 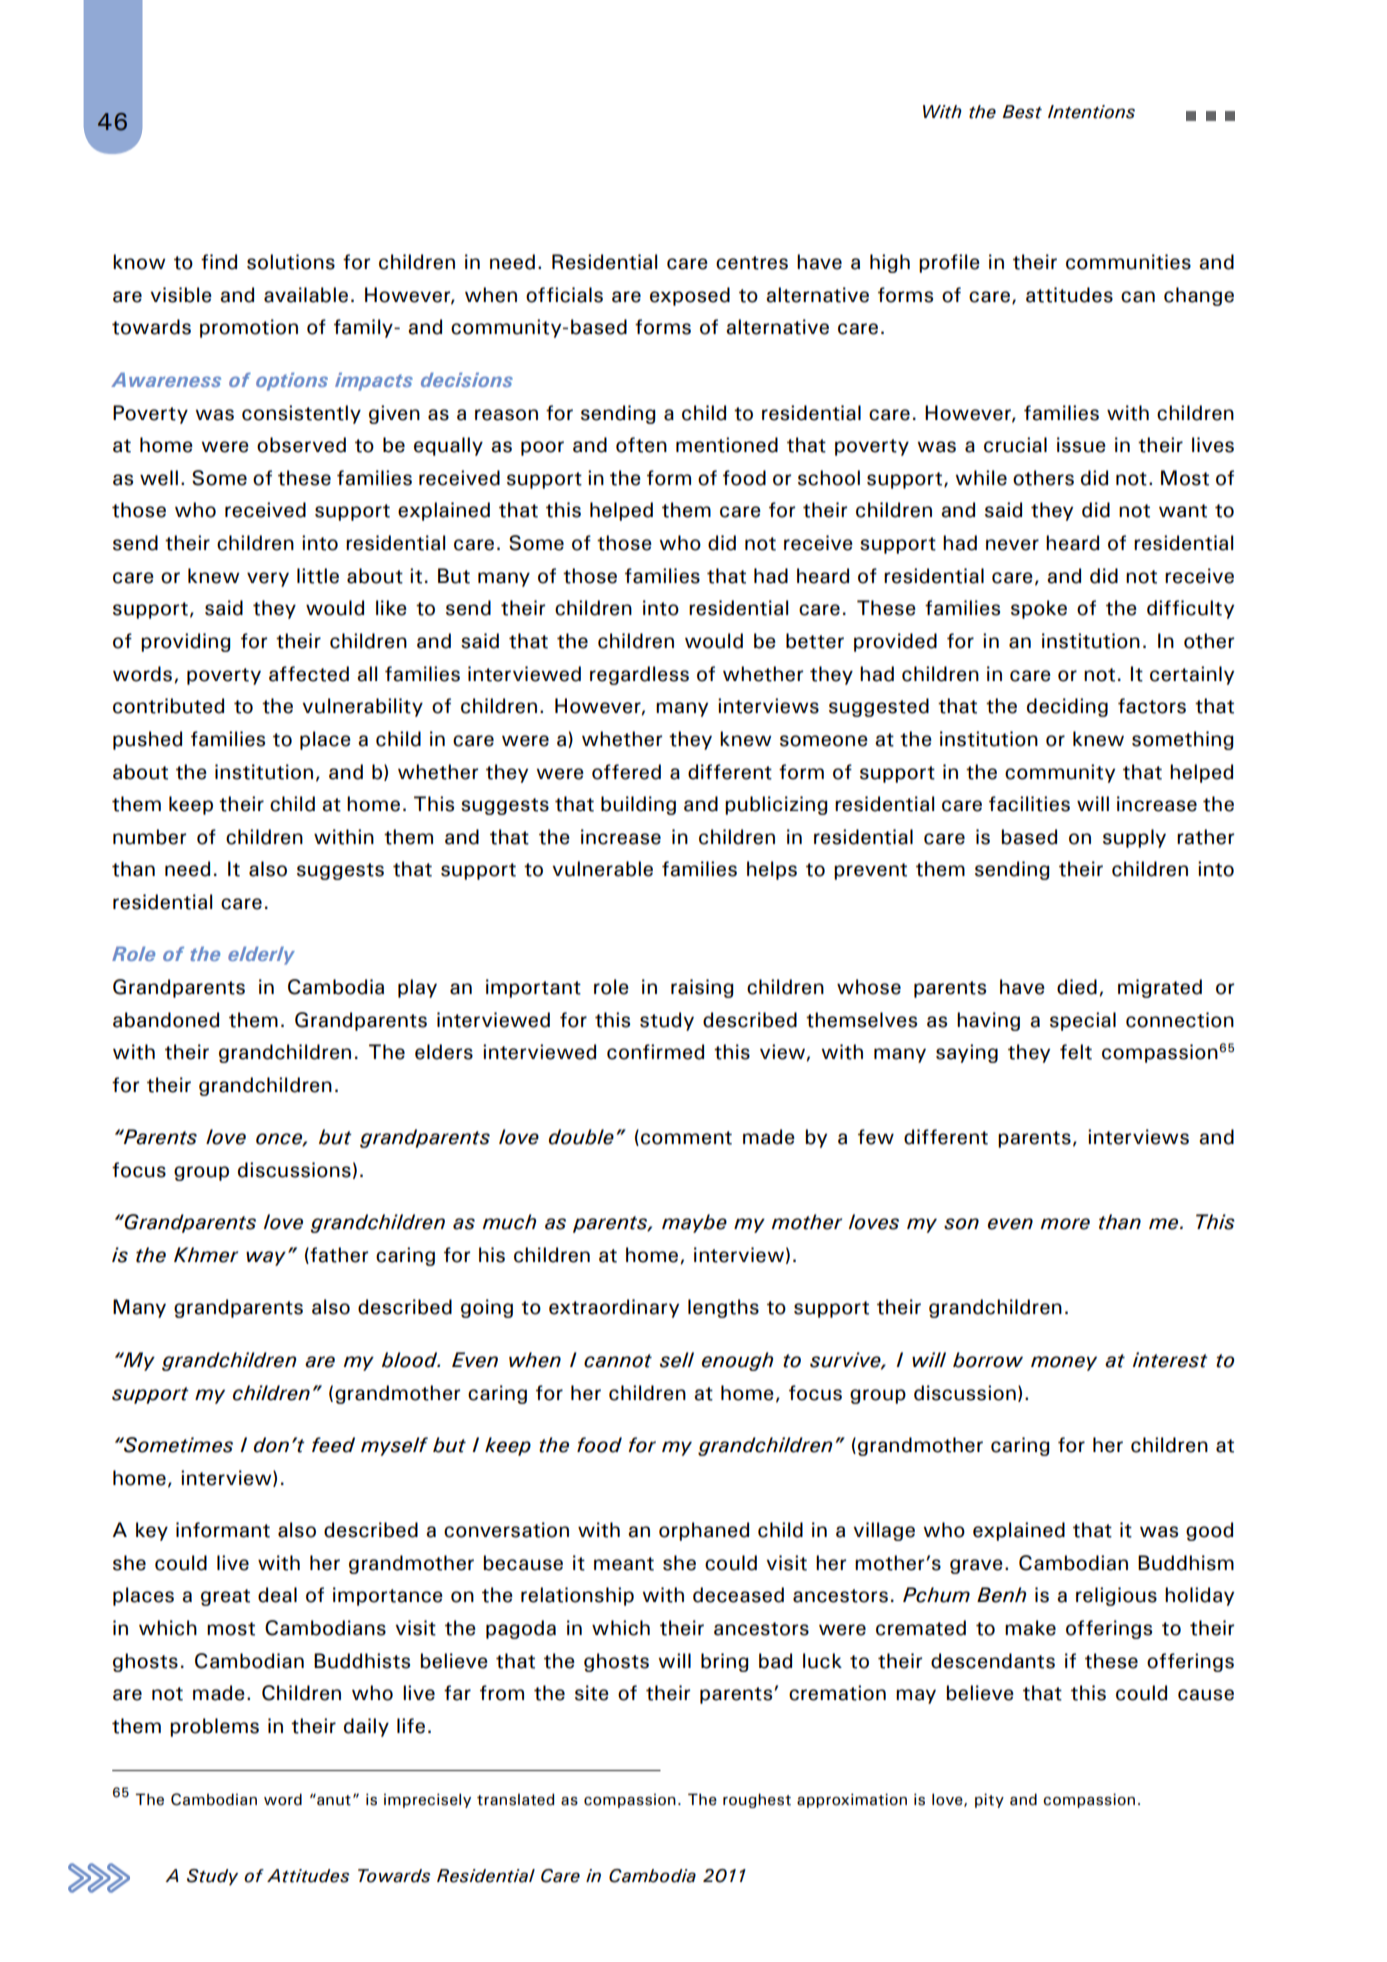 I want to click on solutions, so click(x=291, y=262).
